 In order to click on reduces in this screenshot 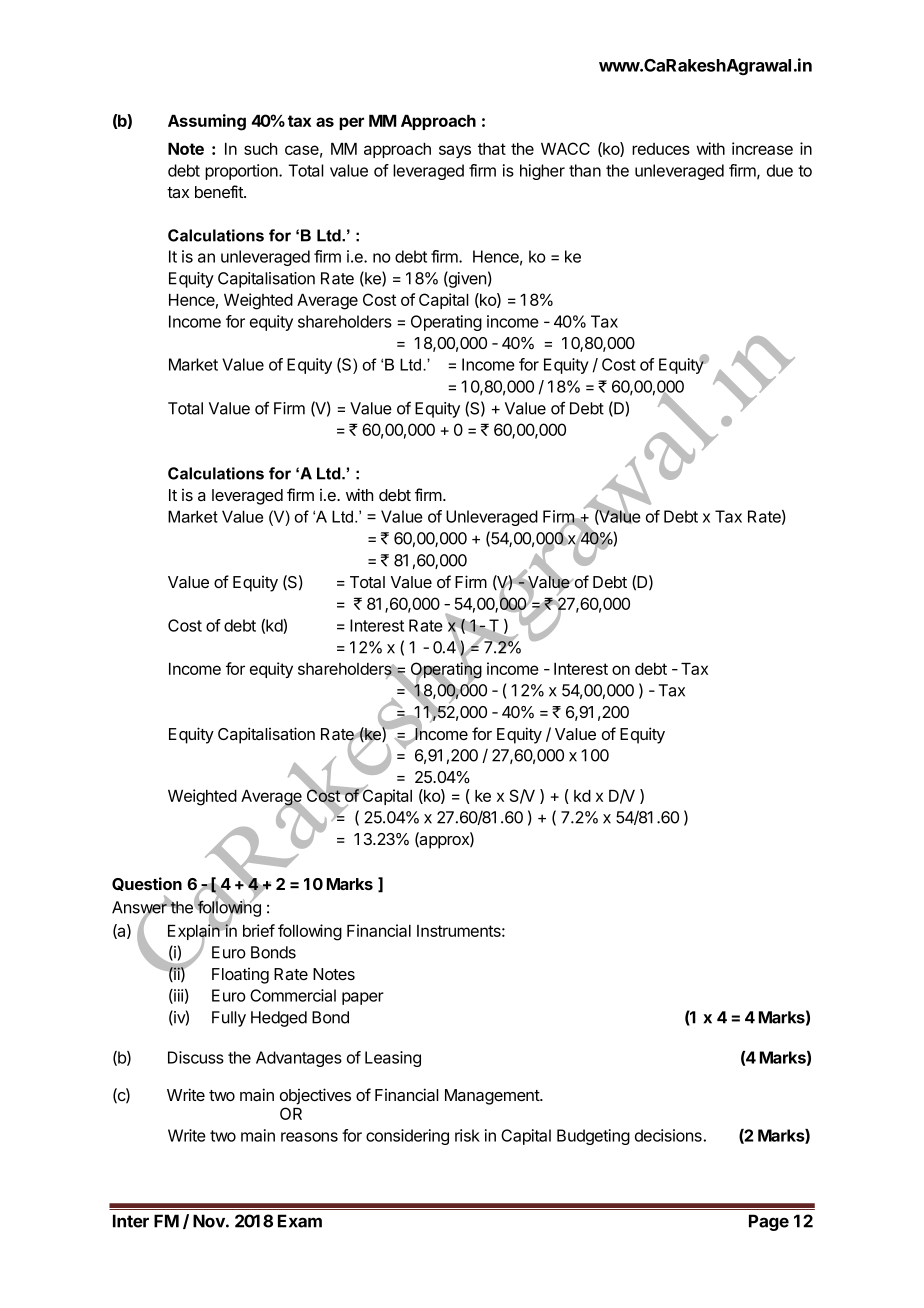, I will do `click(661, 149)`.
